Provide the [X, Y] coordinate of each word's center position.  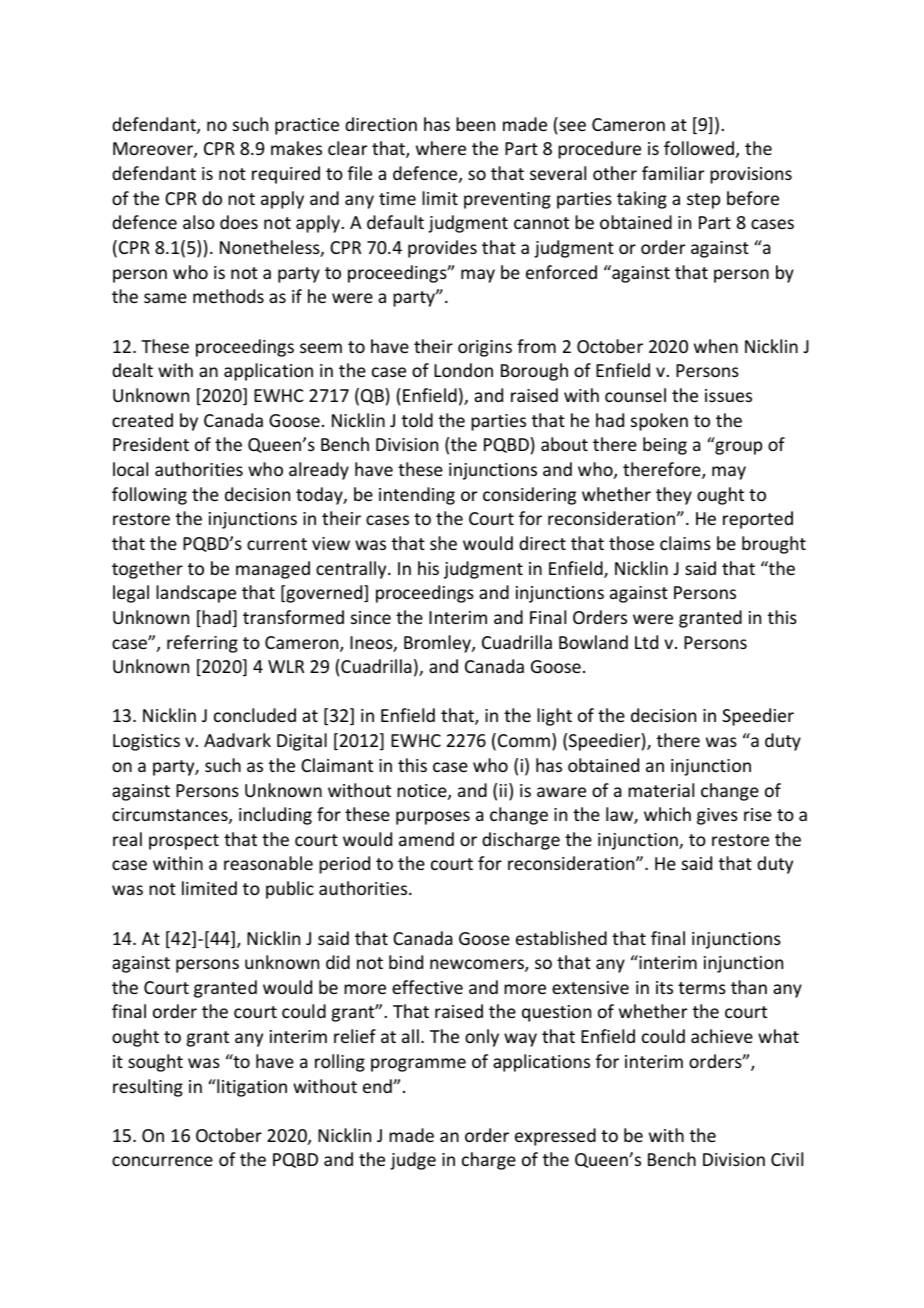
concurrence [162, 1161]
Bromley [438, 644]
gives [717, 816]
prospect [184, 842]
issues [728, 395]
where [441, 148]
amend [426, 839]
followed [699, 148]
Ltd [646, 642]
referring [202, 644]
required [286, 175]
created [142, 420]
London [463, 370]
